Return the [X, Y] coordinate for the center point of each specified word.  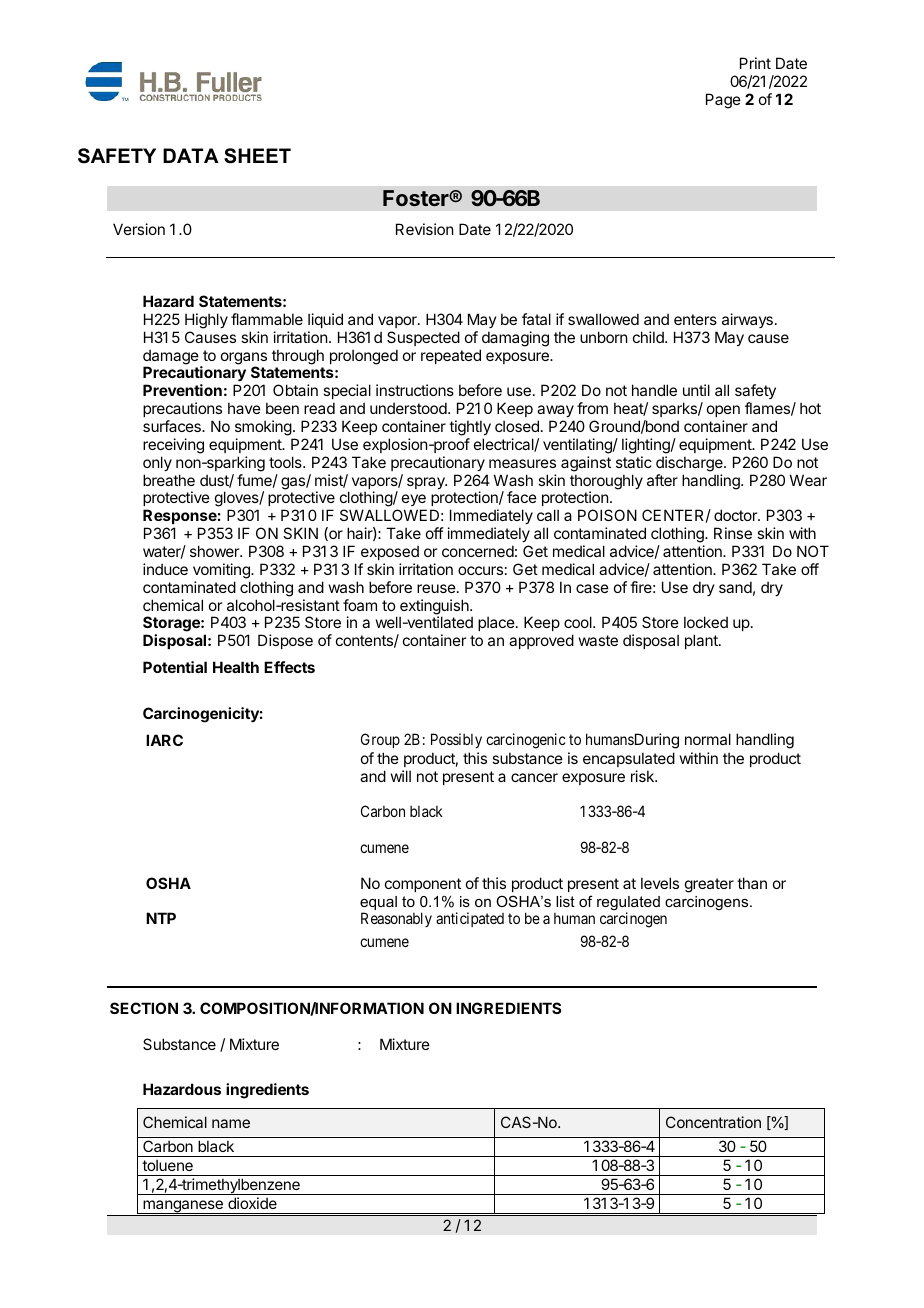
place [496, 623]
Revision [424, 229]
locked [706, 622]
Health [236, 667]
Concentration [713, 1122]
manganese [183, 1207]
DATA [191, 155]
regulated [628, 904]
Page [723, 101]
